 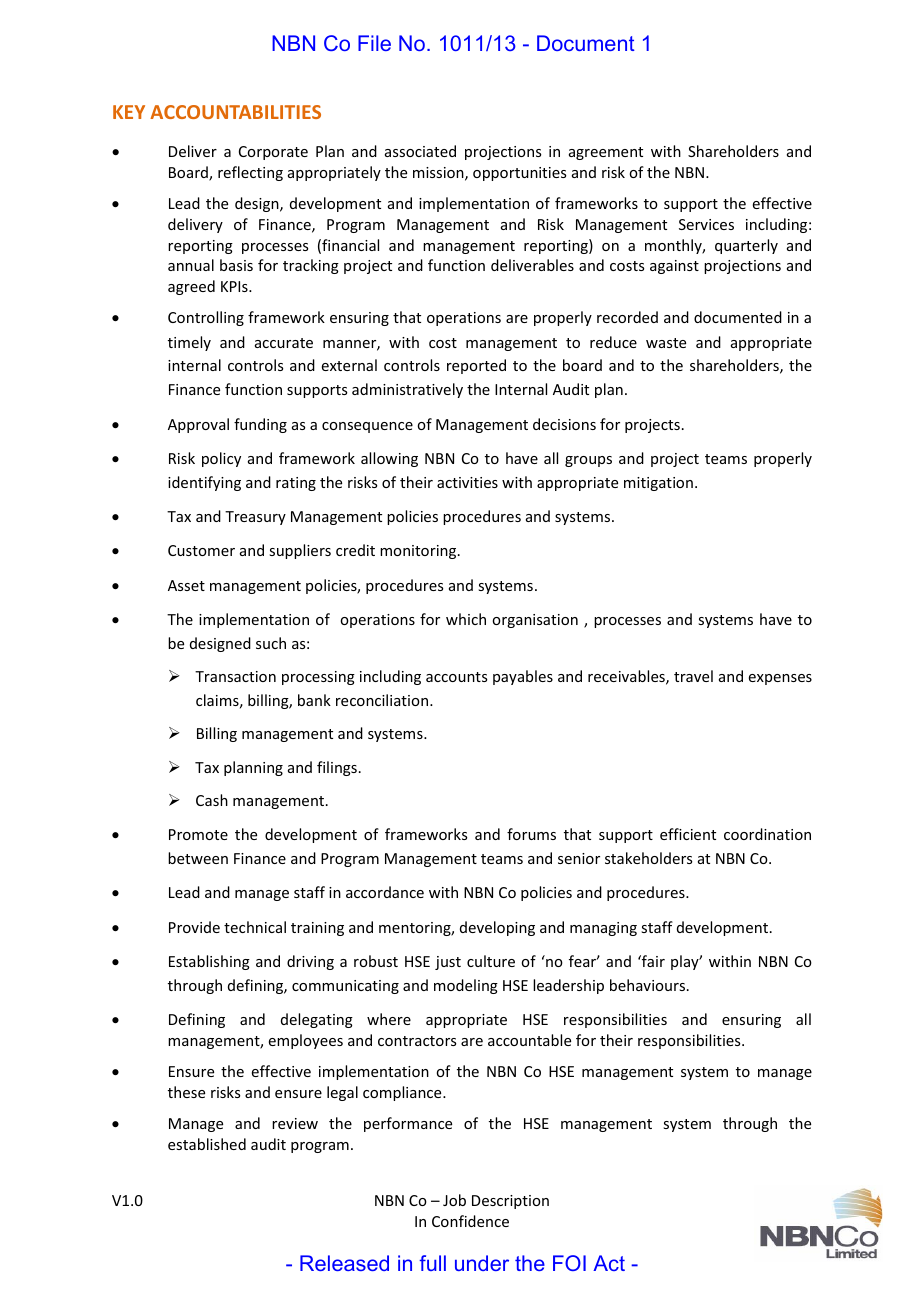 What do you see at coordinates (420, 151) in the document?
I see `associated` at bounding box center [420, 151].
